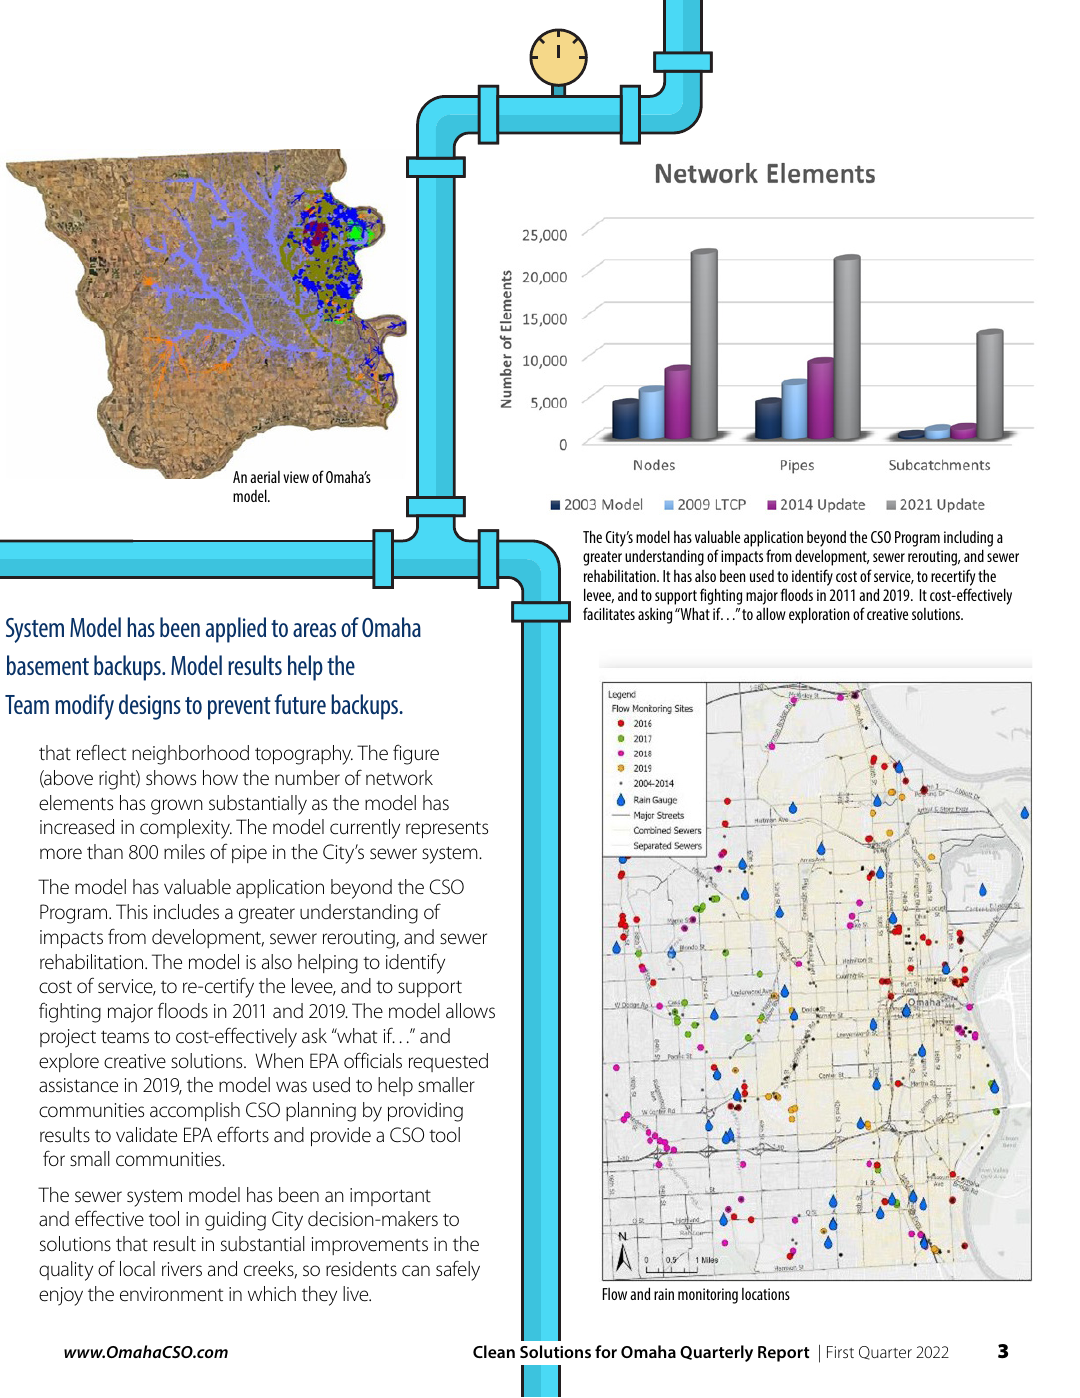 This image has height=1398, width=1080. What do you see at coordinates (448, 1062) in the image?
I see `requested` at bounding box center [448, 1062].
